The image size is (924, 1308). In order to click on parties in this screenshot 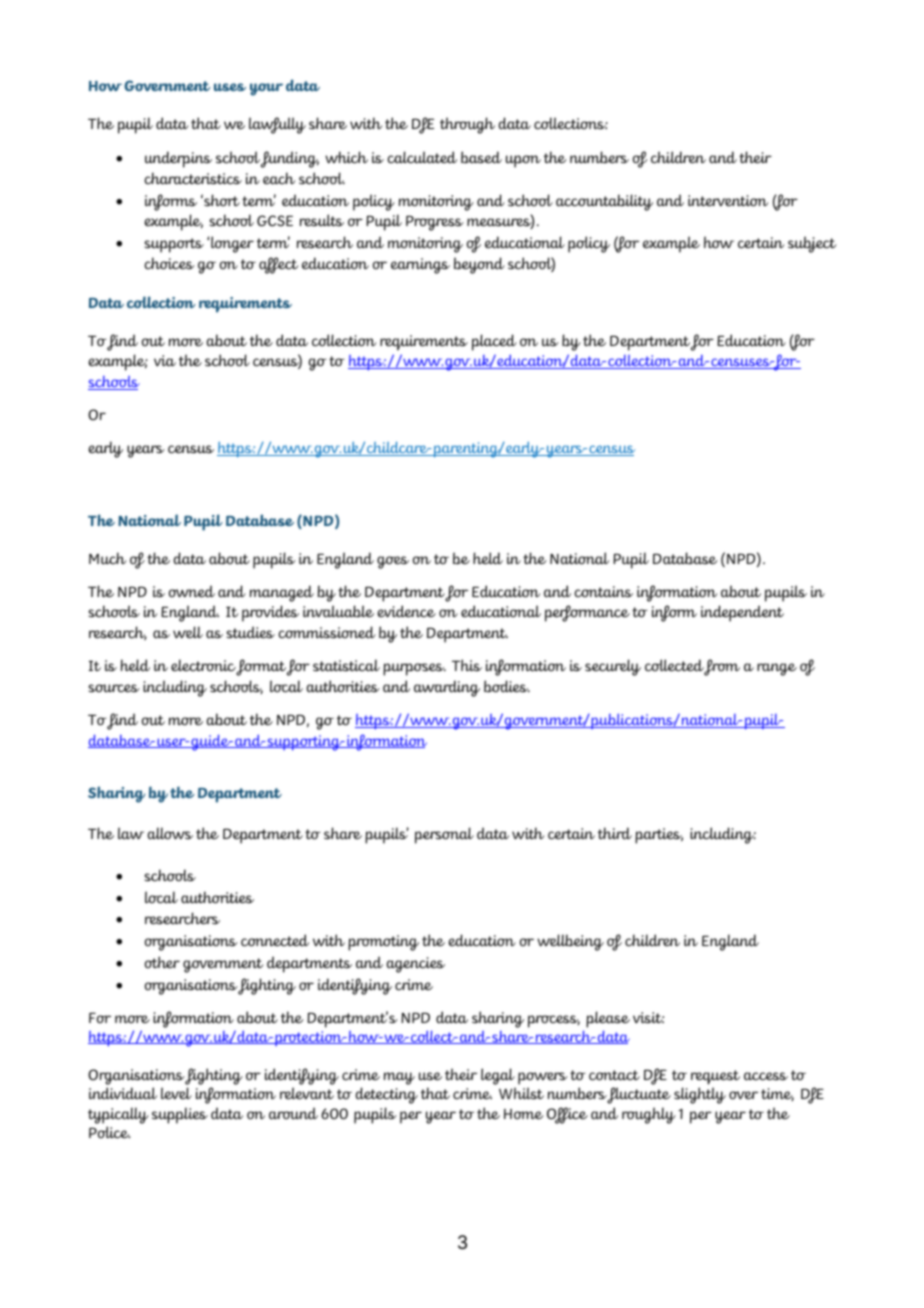, I will do `click(659, 836)`.
